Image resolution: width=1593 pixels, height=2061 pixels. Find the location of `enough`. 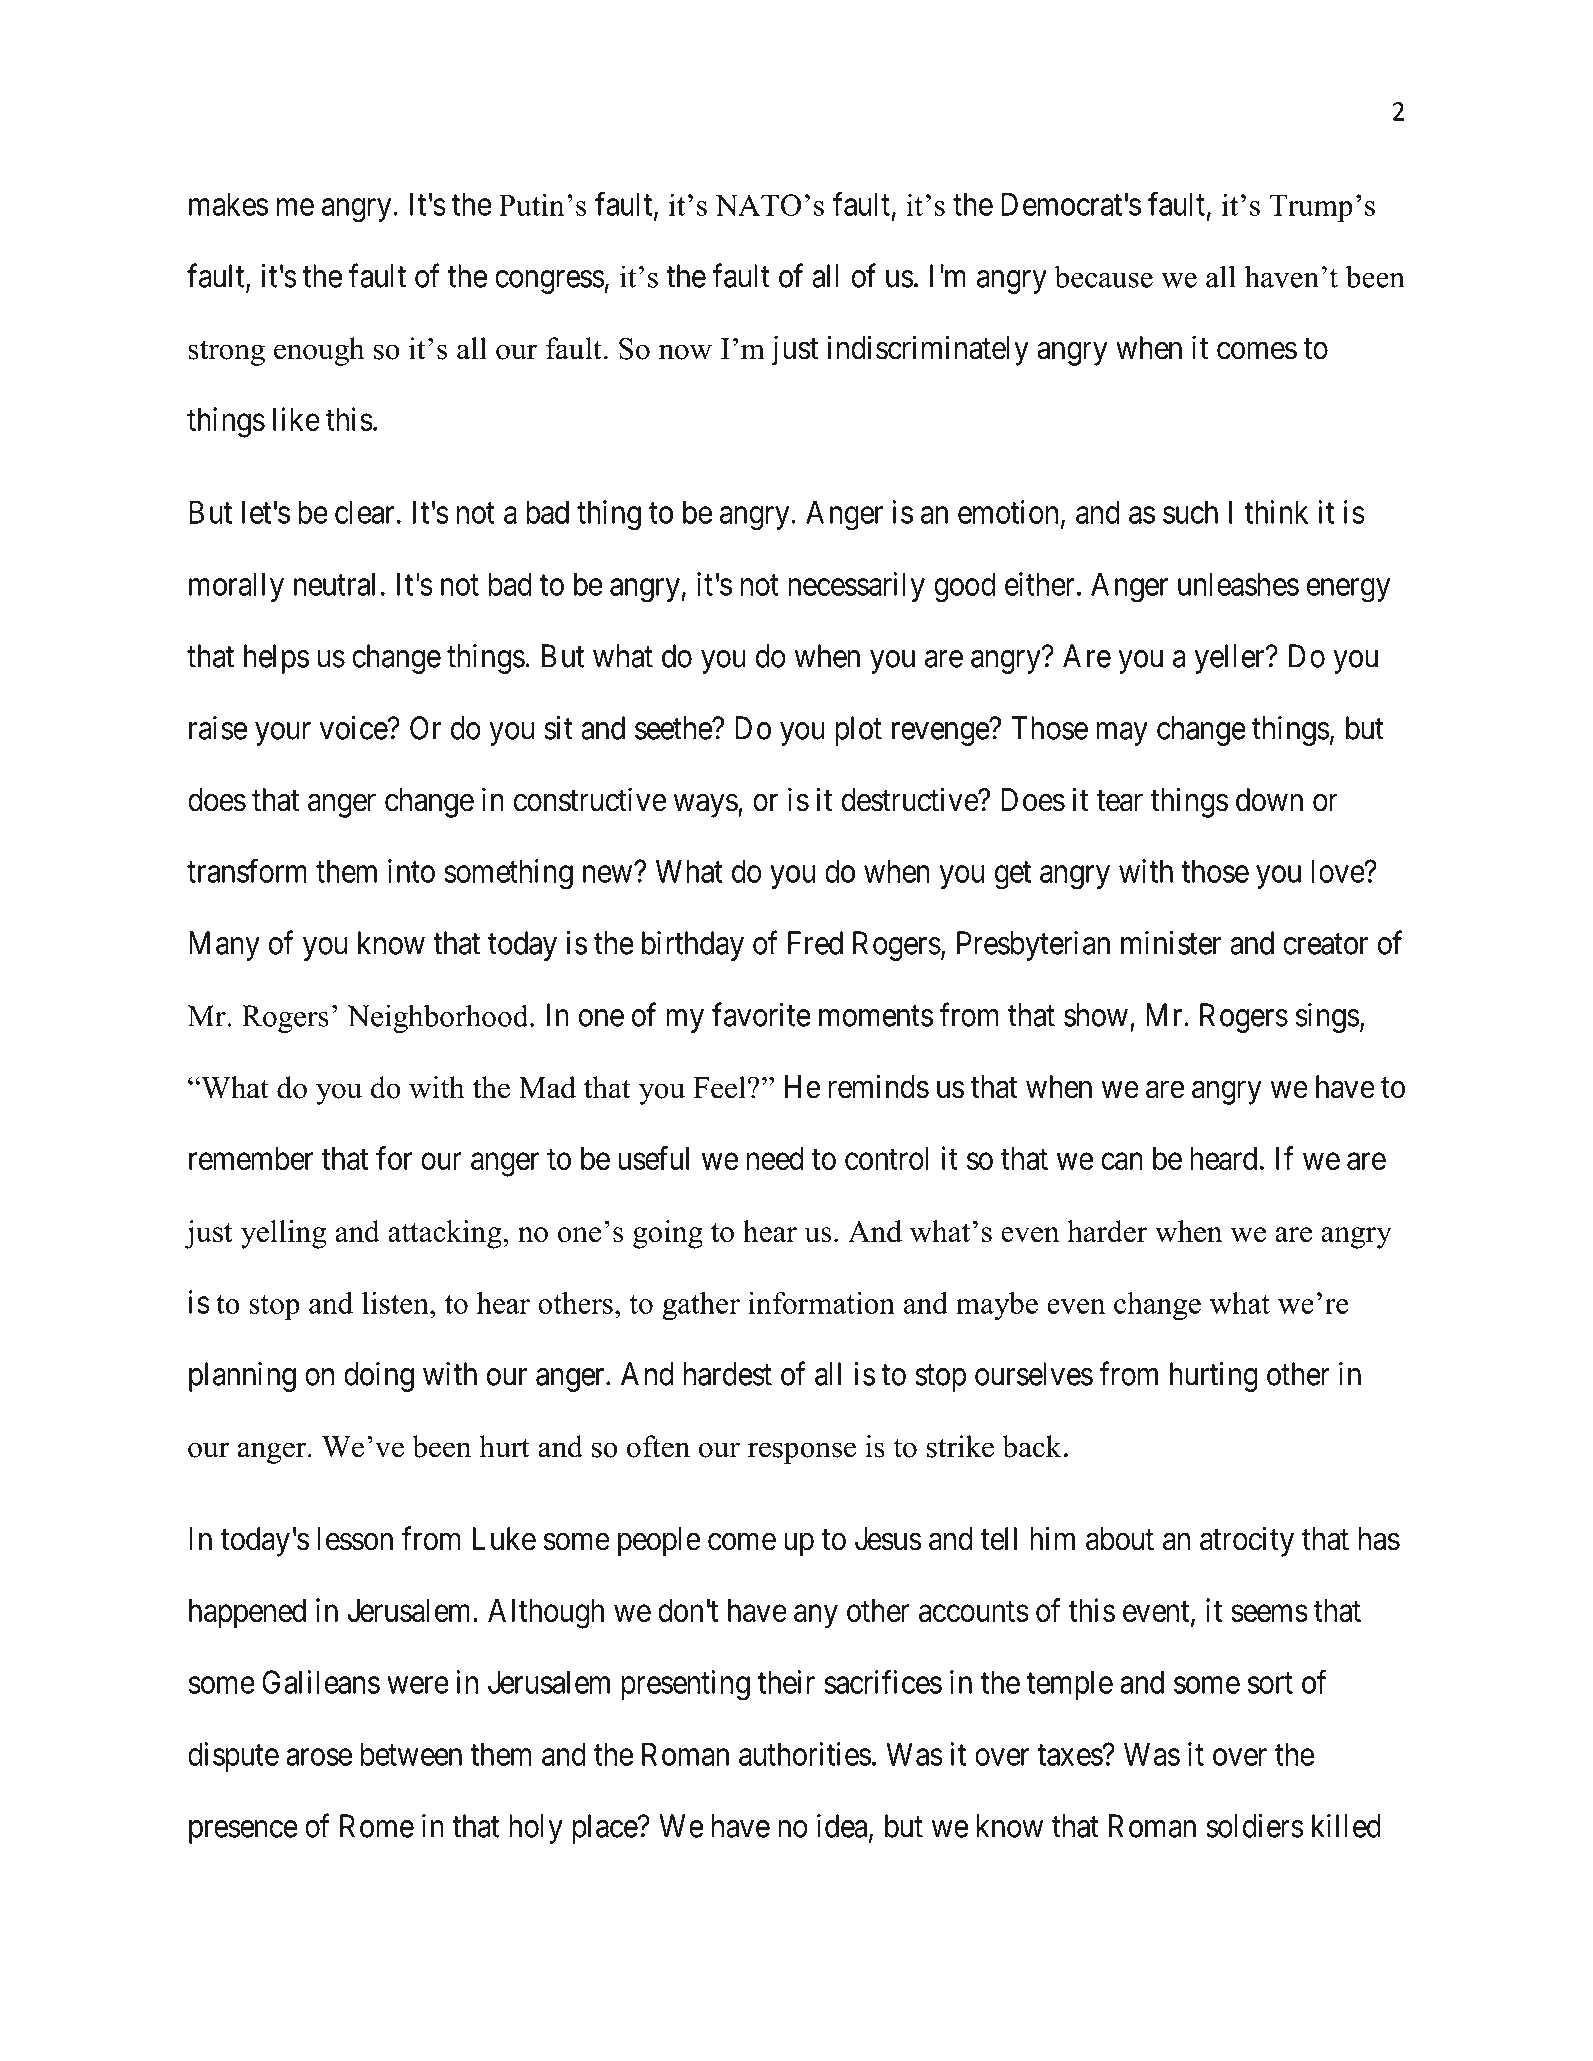

enough is located at coordinates (319, 351).
